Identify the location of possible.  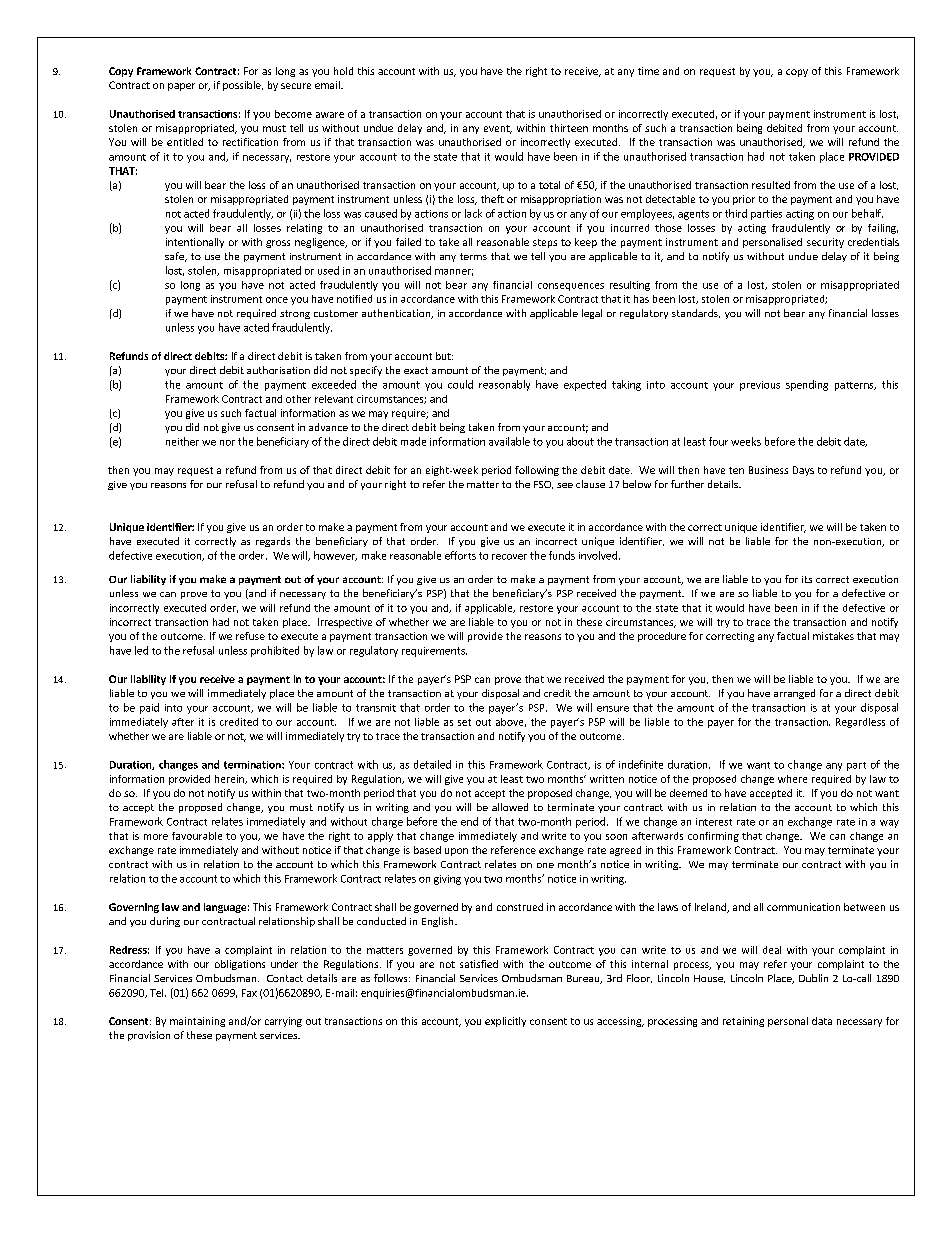
(243, 86).
